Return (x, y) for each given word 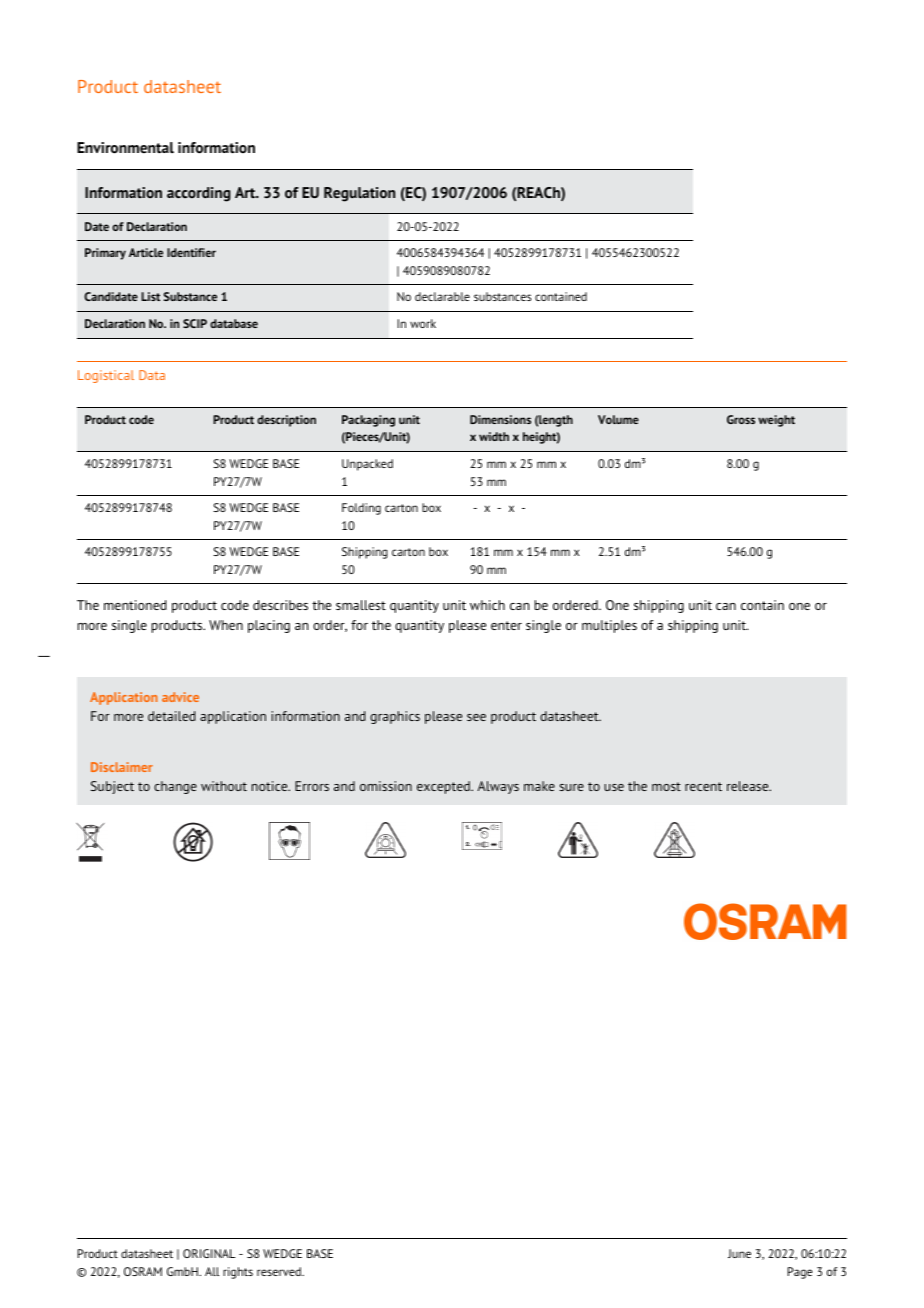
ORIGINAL (209, 1253)
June (739, 1253)
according (199, 194)
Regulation (359, 194)
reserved (280, 1271)
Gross (741, 419)
